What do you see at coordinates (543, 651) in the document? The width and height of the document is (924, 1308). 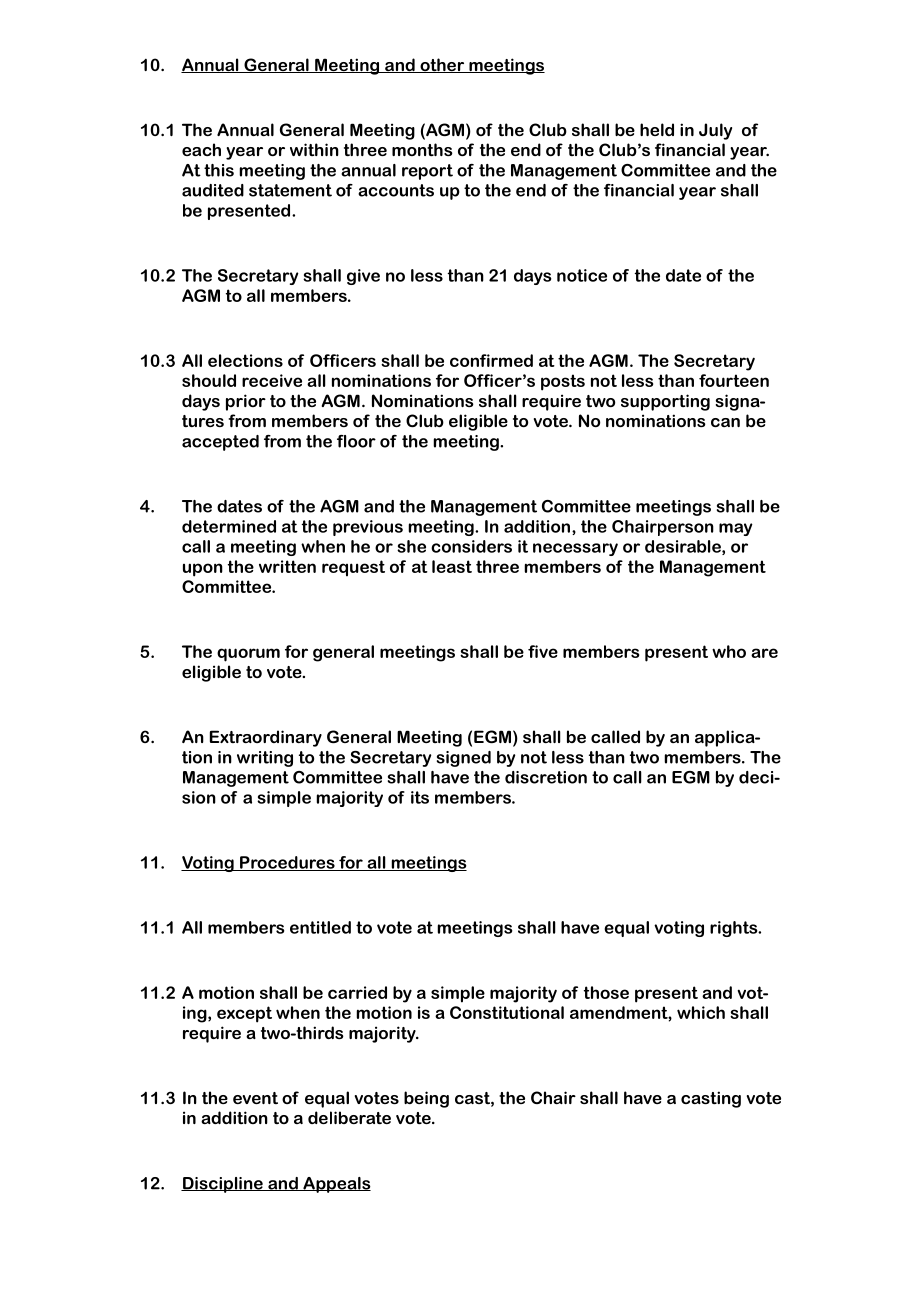 I see `five` at bounding box center [543, 651].
